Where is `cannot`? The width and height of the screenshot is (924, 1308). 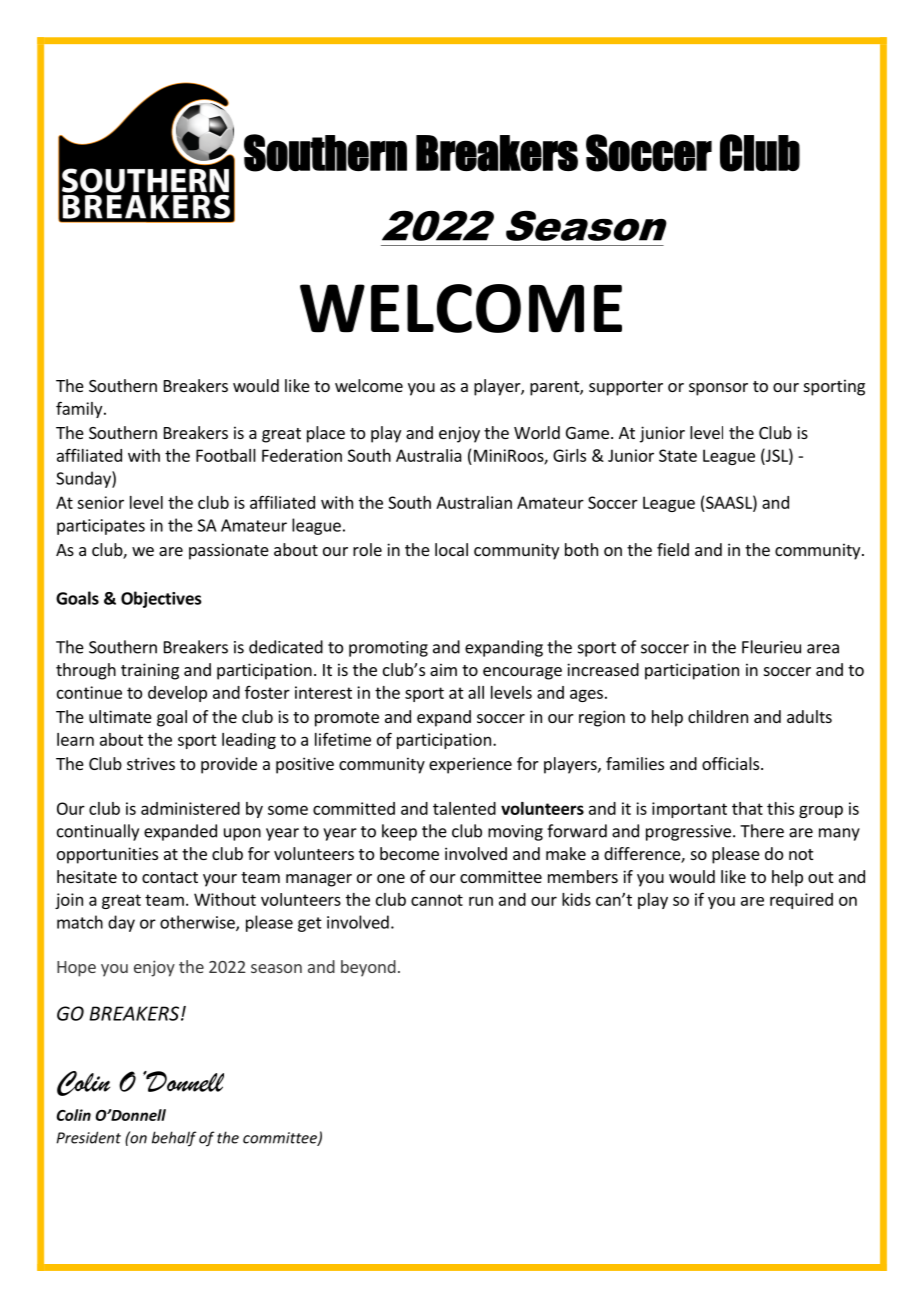
cannot is located at coordinates (437, 900).
